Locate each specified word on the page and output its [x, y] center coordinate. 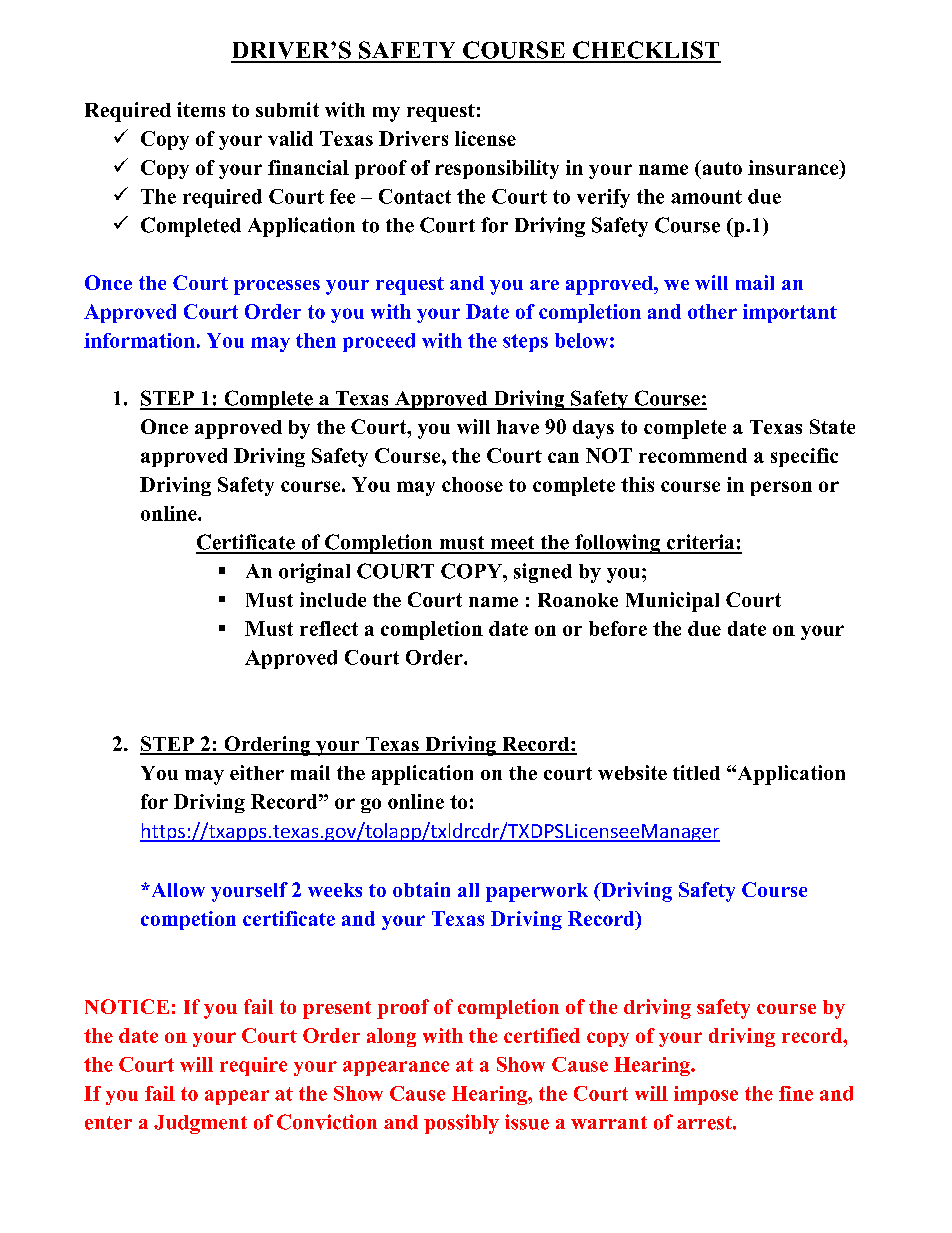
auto [721, 167]
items [201, 109]
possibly [461, 1124]
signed [543, 573]
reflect [329, 628]
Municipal [672, 602]
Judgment [200, 1124]
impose [706, 1095]
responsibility [497, 169]
